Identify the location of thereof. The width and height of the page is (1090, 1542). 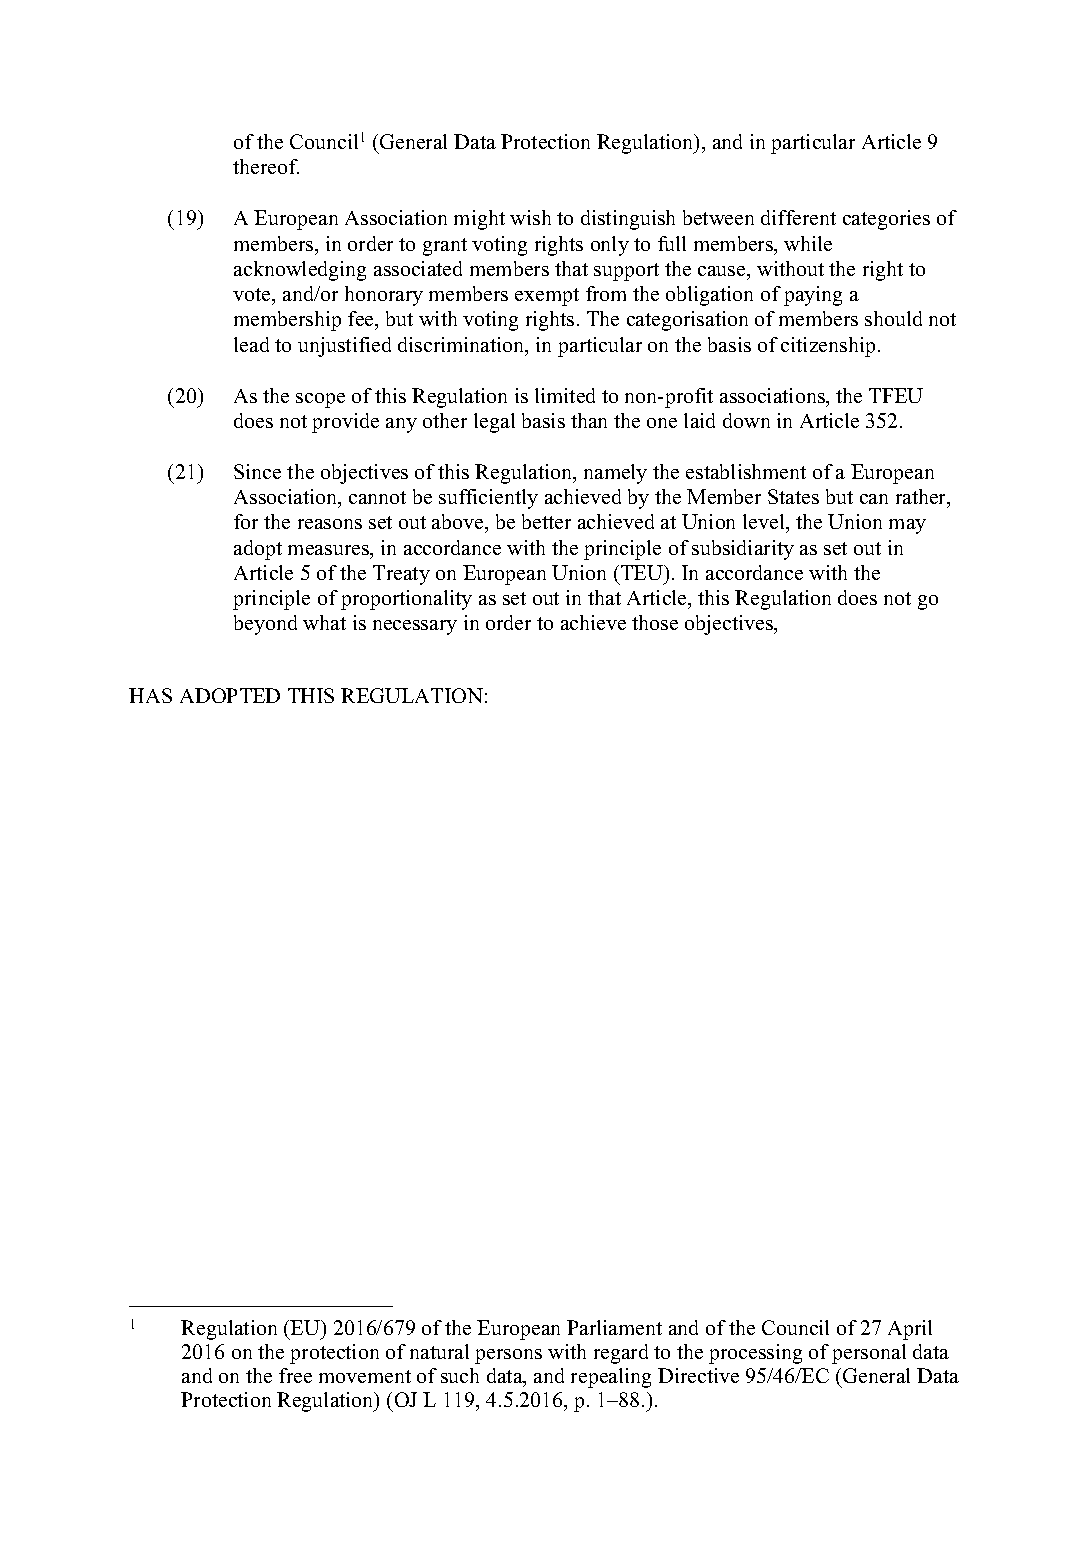
(266, 166).
